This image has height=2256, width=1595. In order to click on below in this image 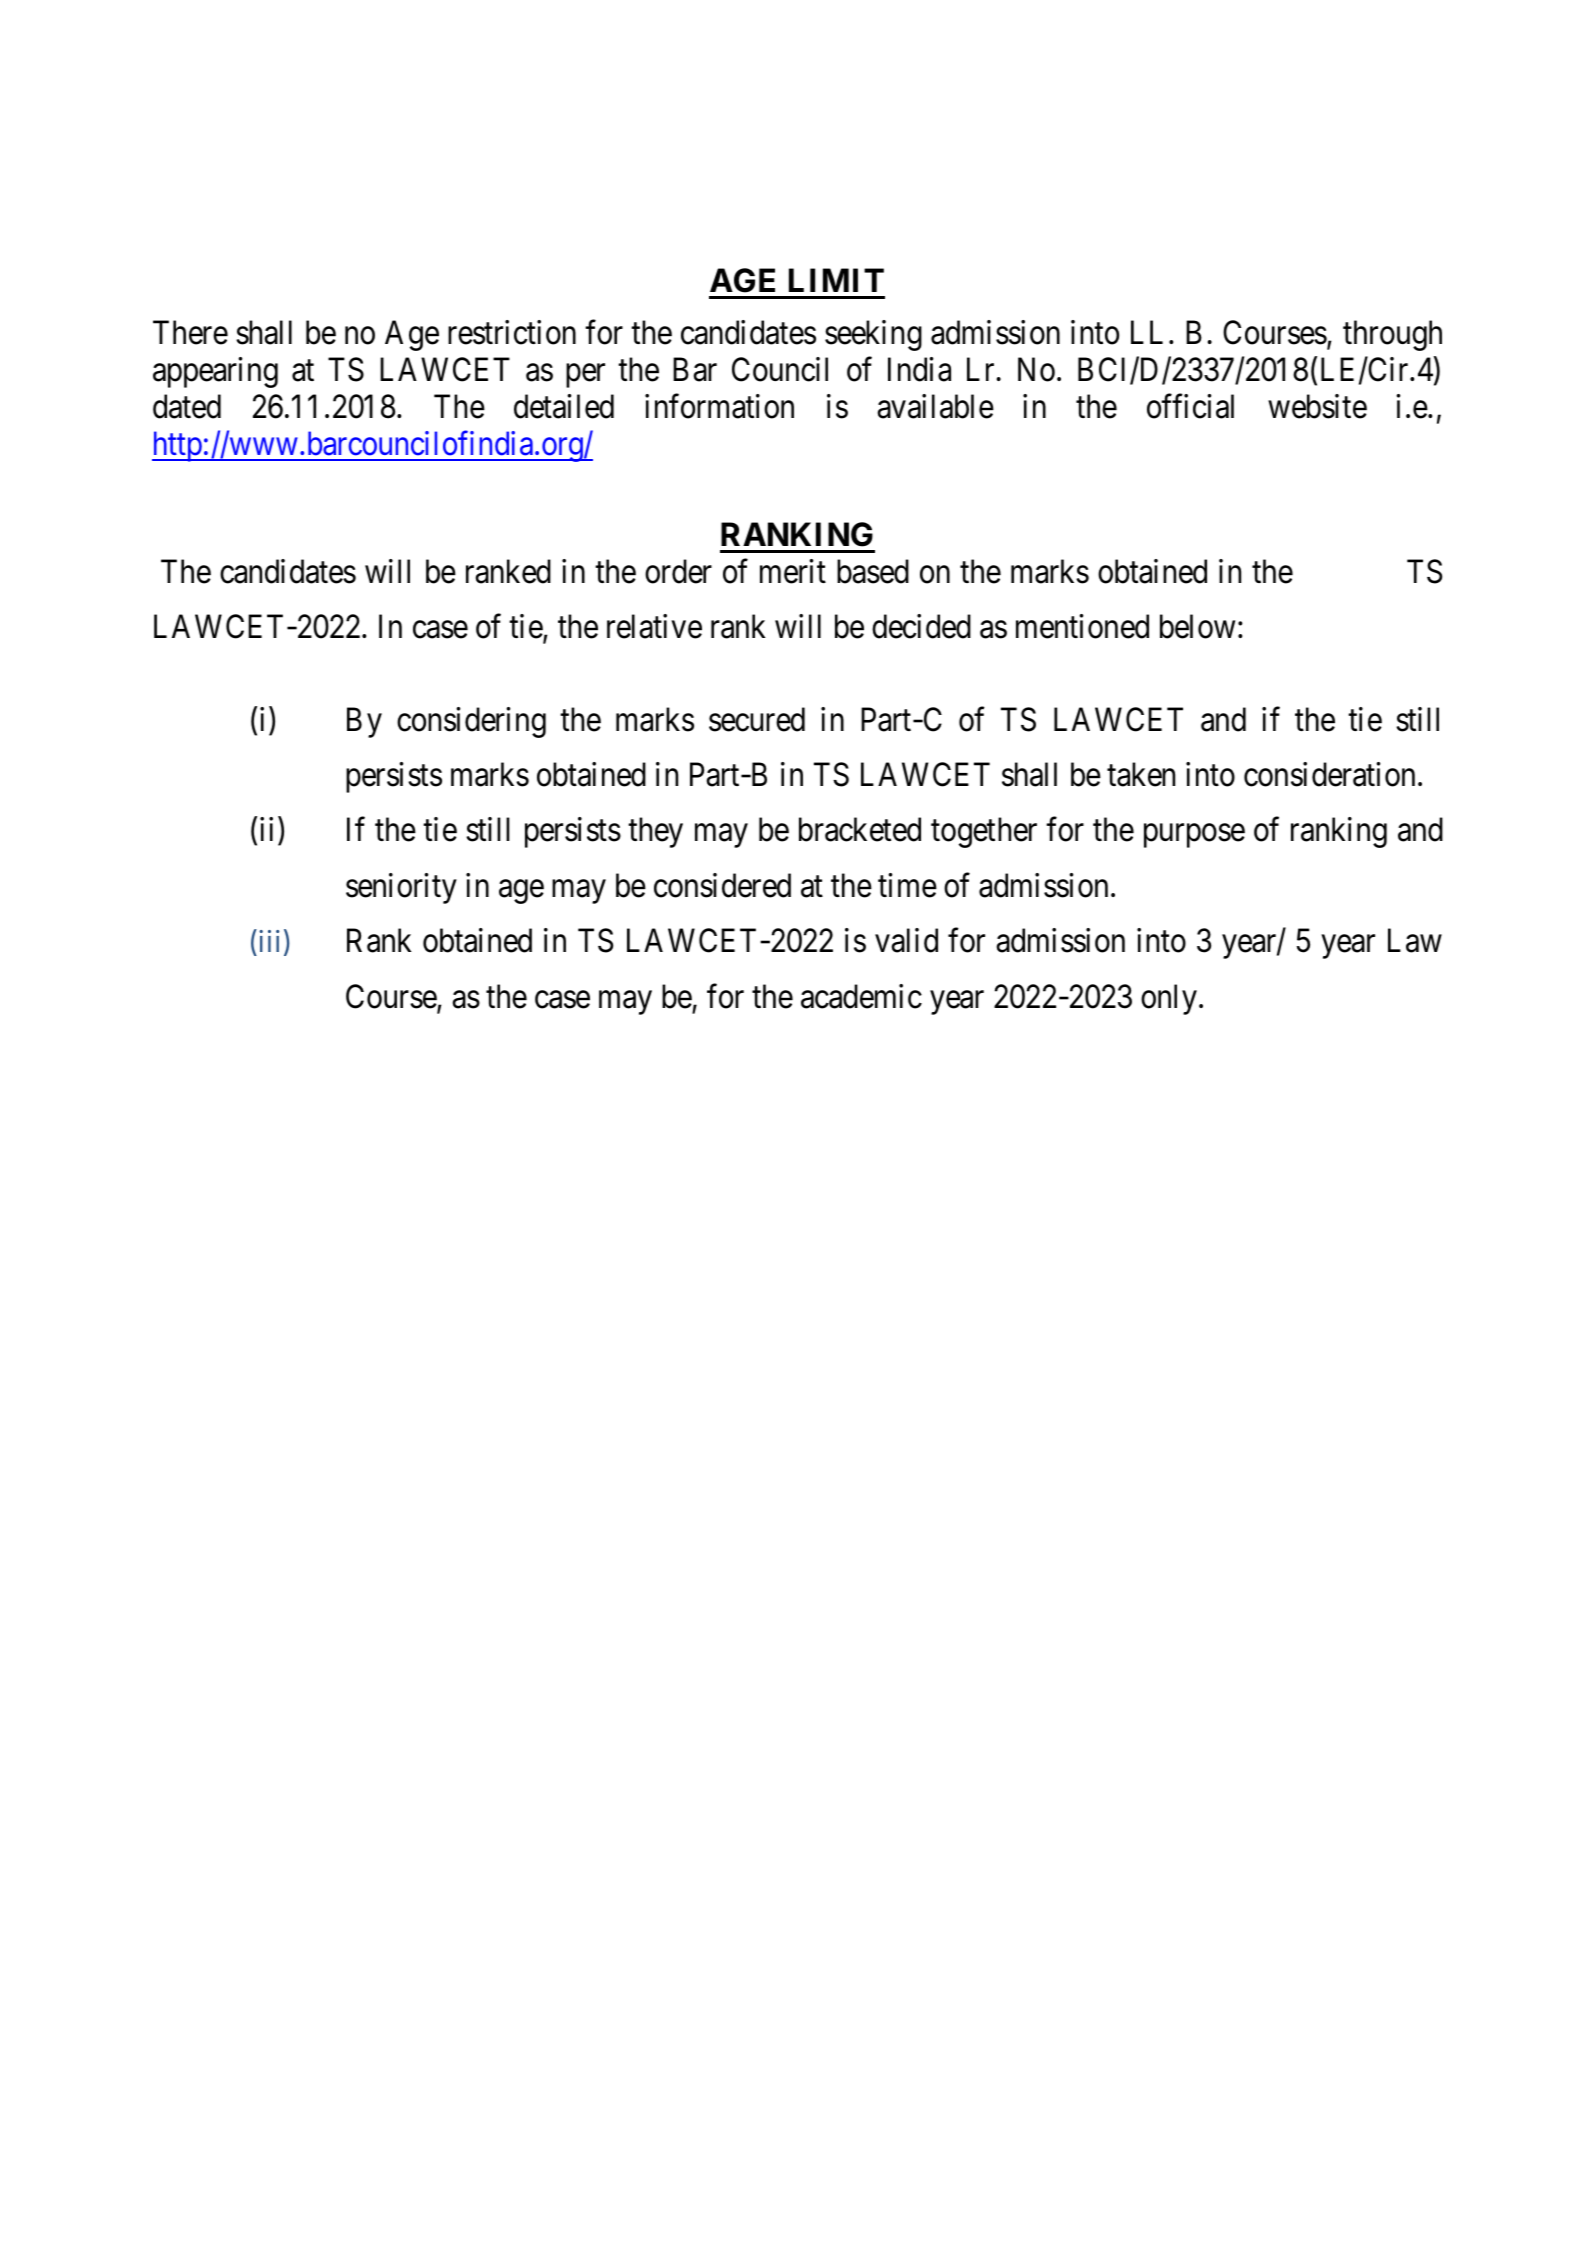, I will do `click(1197, 626)`.
